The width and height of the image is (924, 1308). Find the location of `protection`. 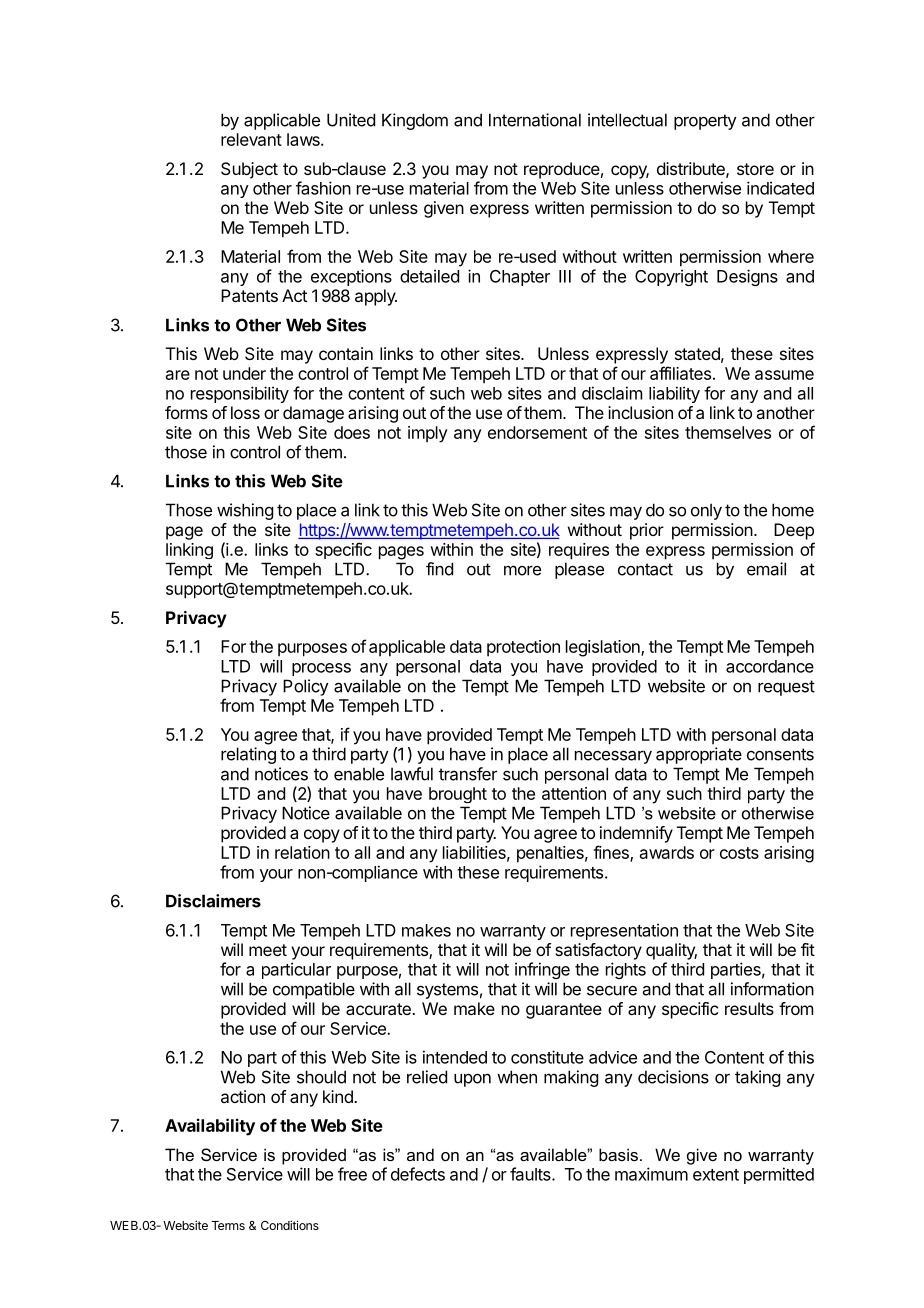

protection is located at coordinates (523, 648).
